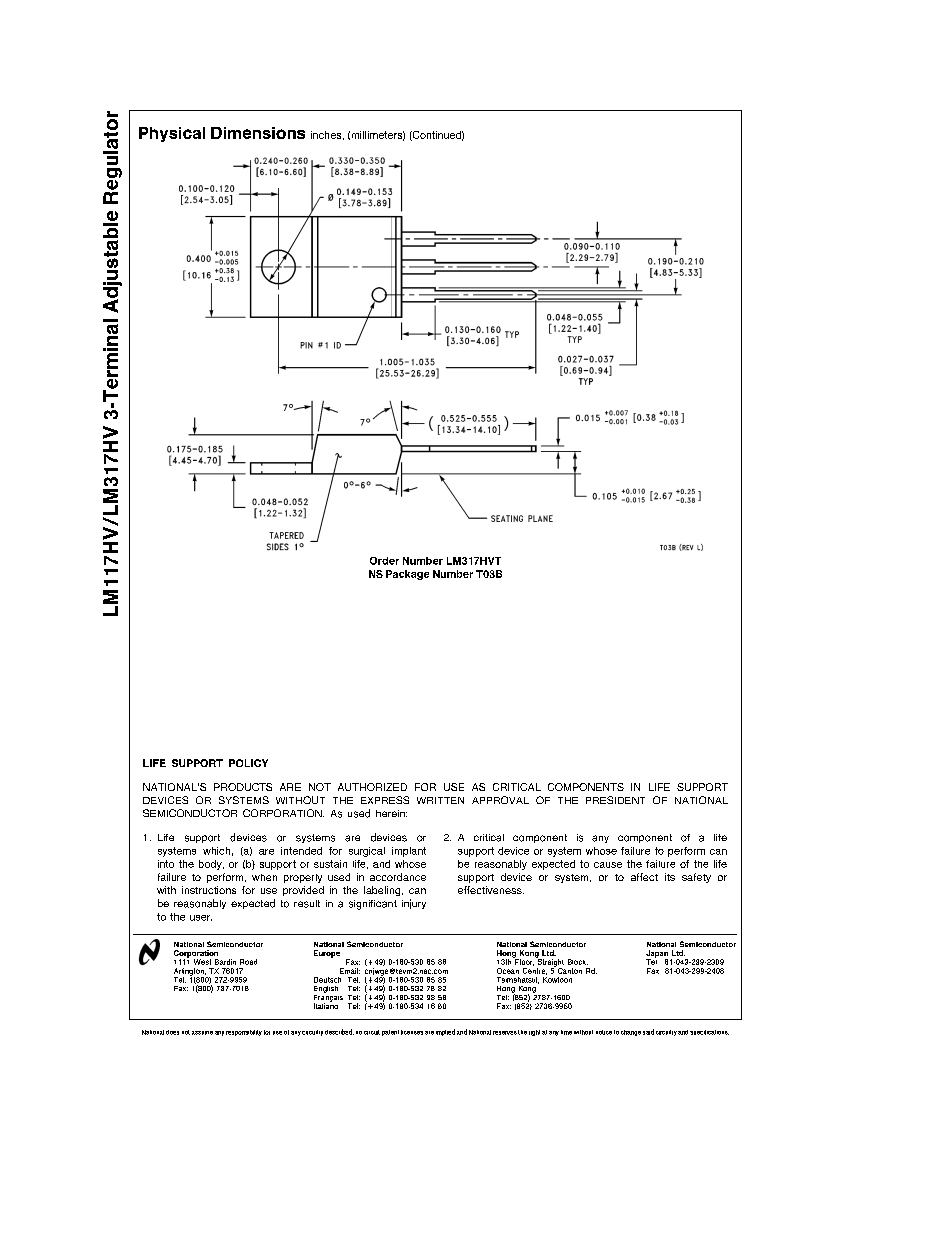 This document has height=1233, width=952. What do you see at coordinates (244, 1033) in the document?
I see `responsibility` at bounding box center [244, 1033].
